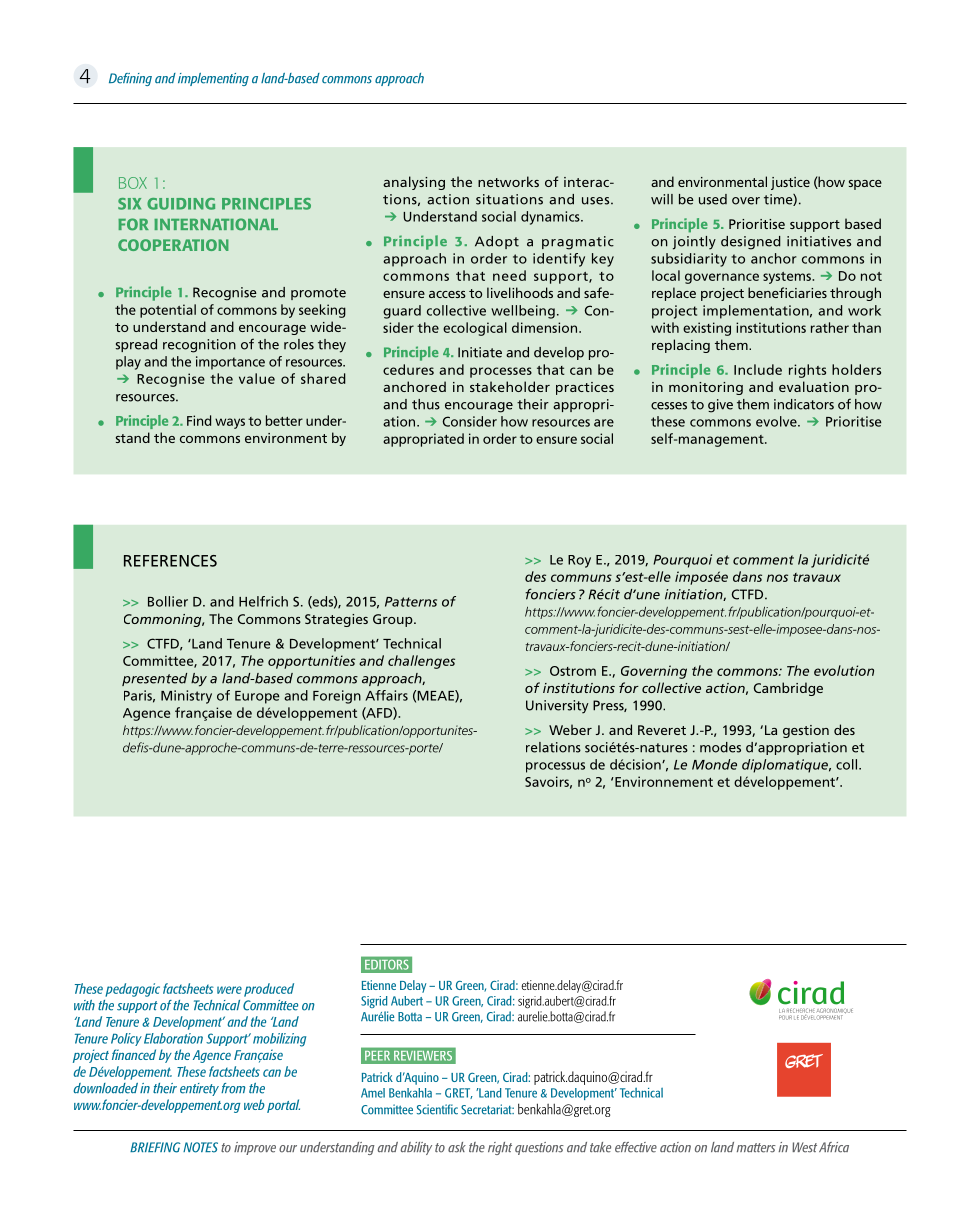  Describe the element at coordinates (714, 764) in the screenshot. I see `Monde` at that location.
